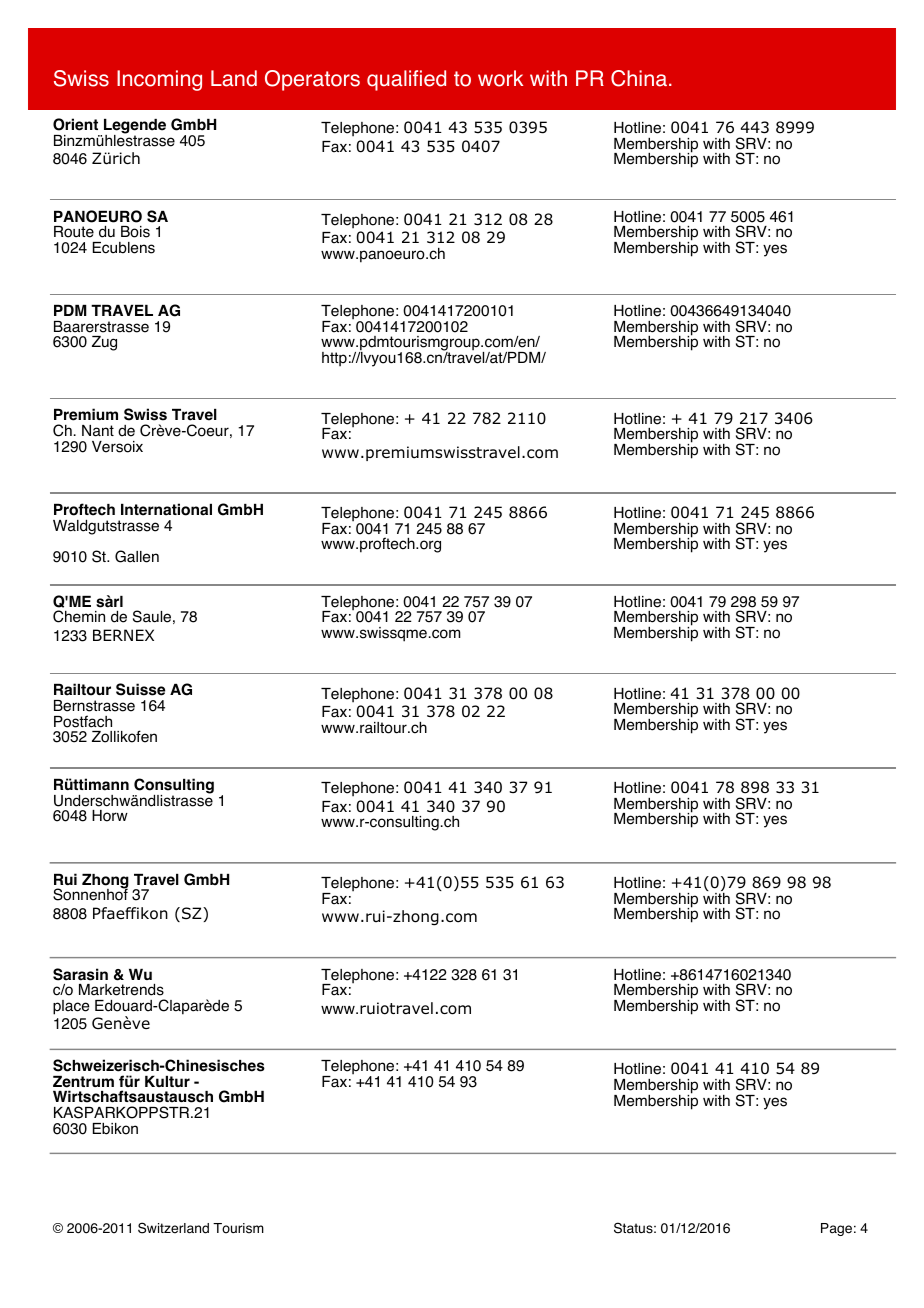 Image resolution: width=924 pixels, height=1308 pixels. Describe the element at coordinates (135, 127) in the image. I see `Legende` at that location.
